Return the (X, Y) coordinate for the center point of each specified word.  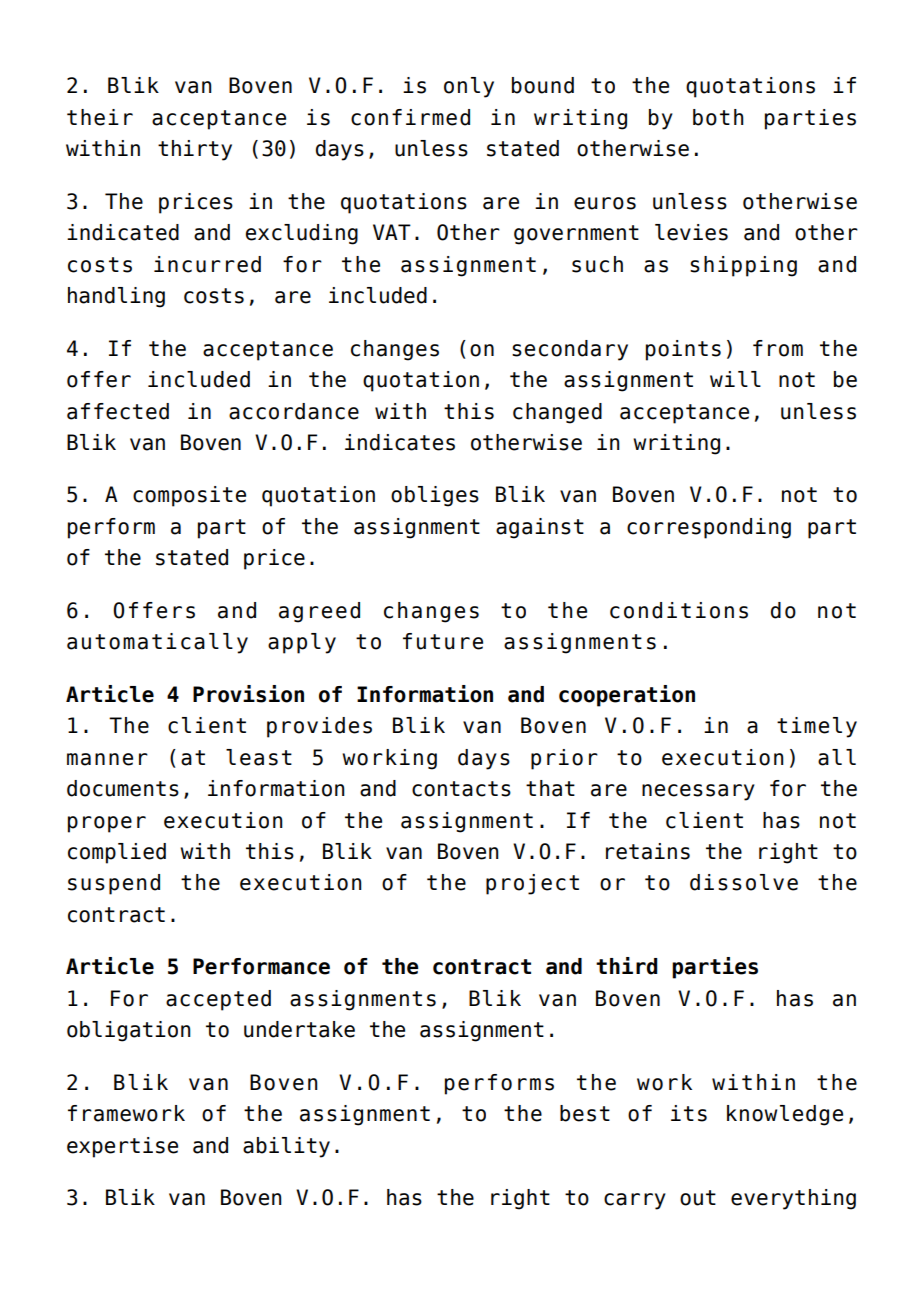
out (698, 1198)
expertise (122, 1147)
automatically (157, 643)
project (532, 884)
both (718, 117)
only (469, 87)
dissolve (744, 882)
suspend (114, 884)
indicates (400, 442)
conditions (679, 610)
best (585, 1113)
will (735, 379)
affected (118, 411)
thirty (195, 150)
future (443, 641)
